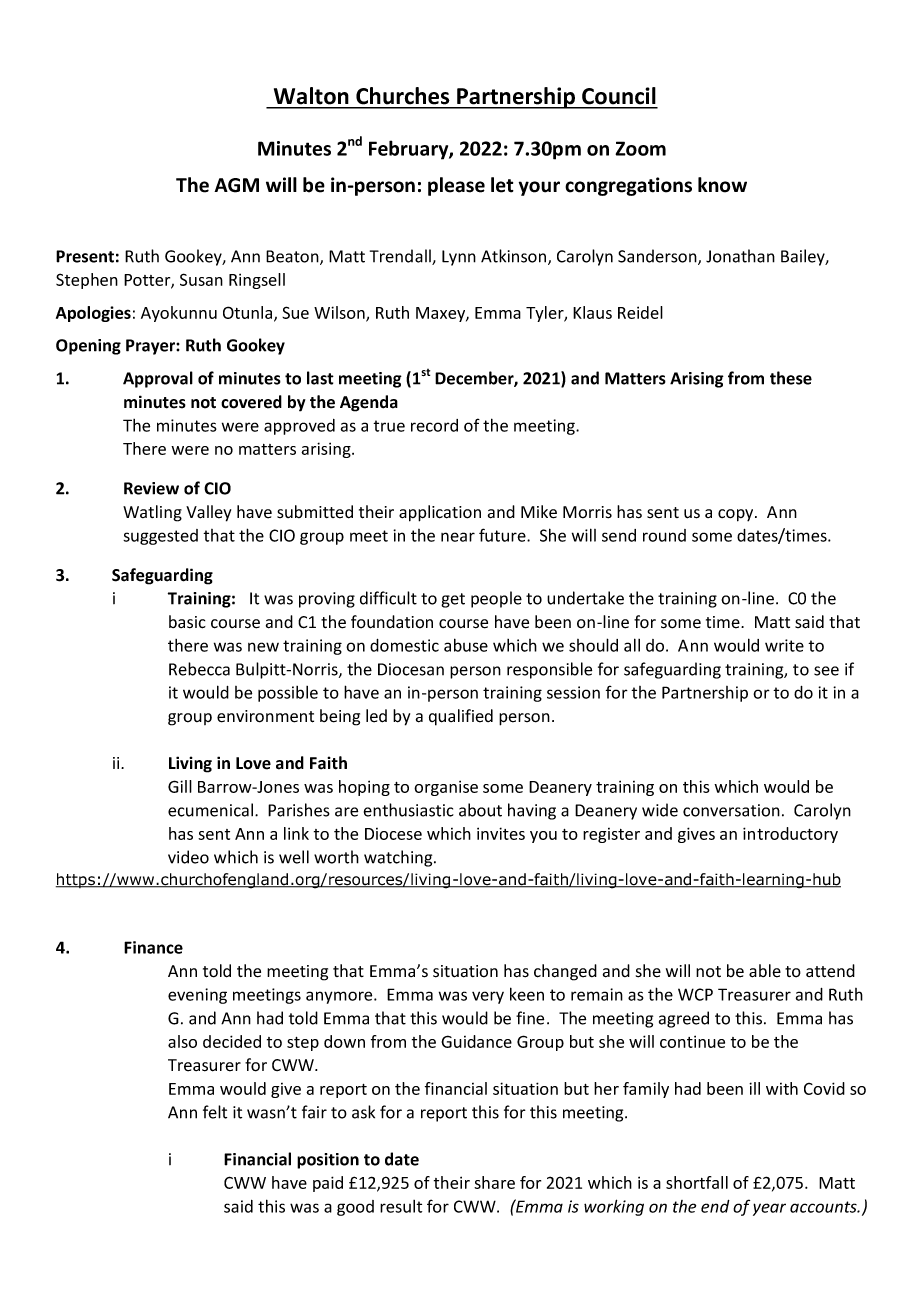 This document has height=1308, width=924. What do you see at coordinates (737, 515) in the document?
I see `copy` at bounding box center [737, 515].
